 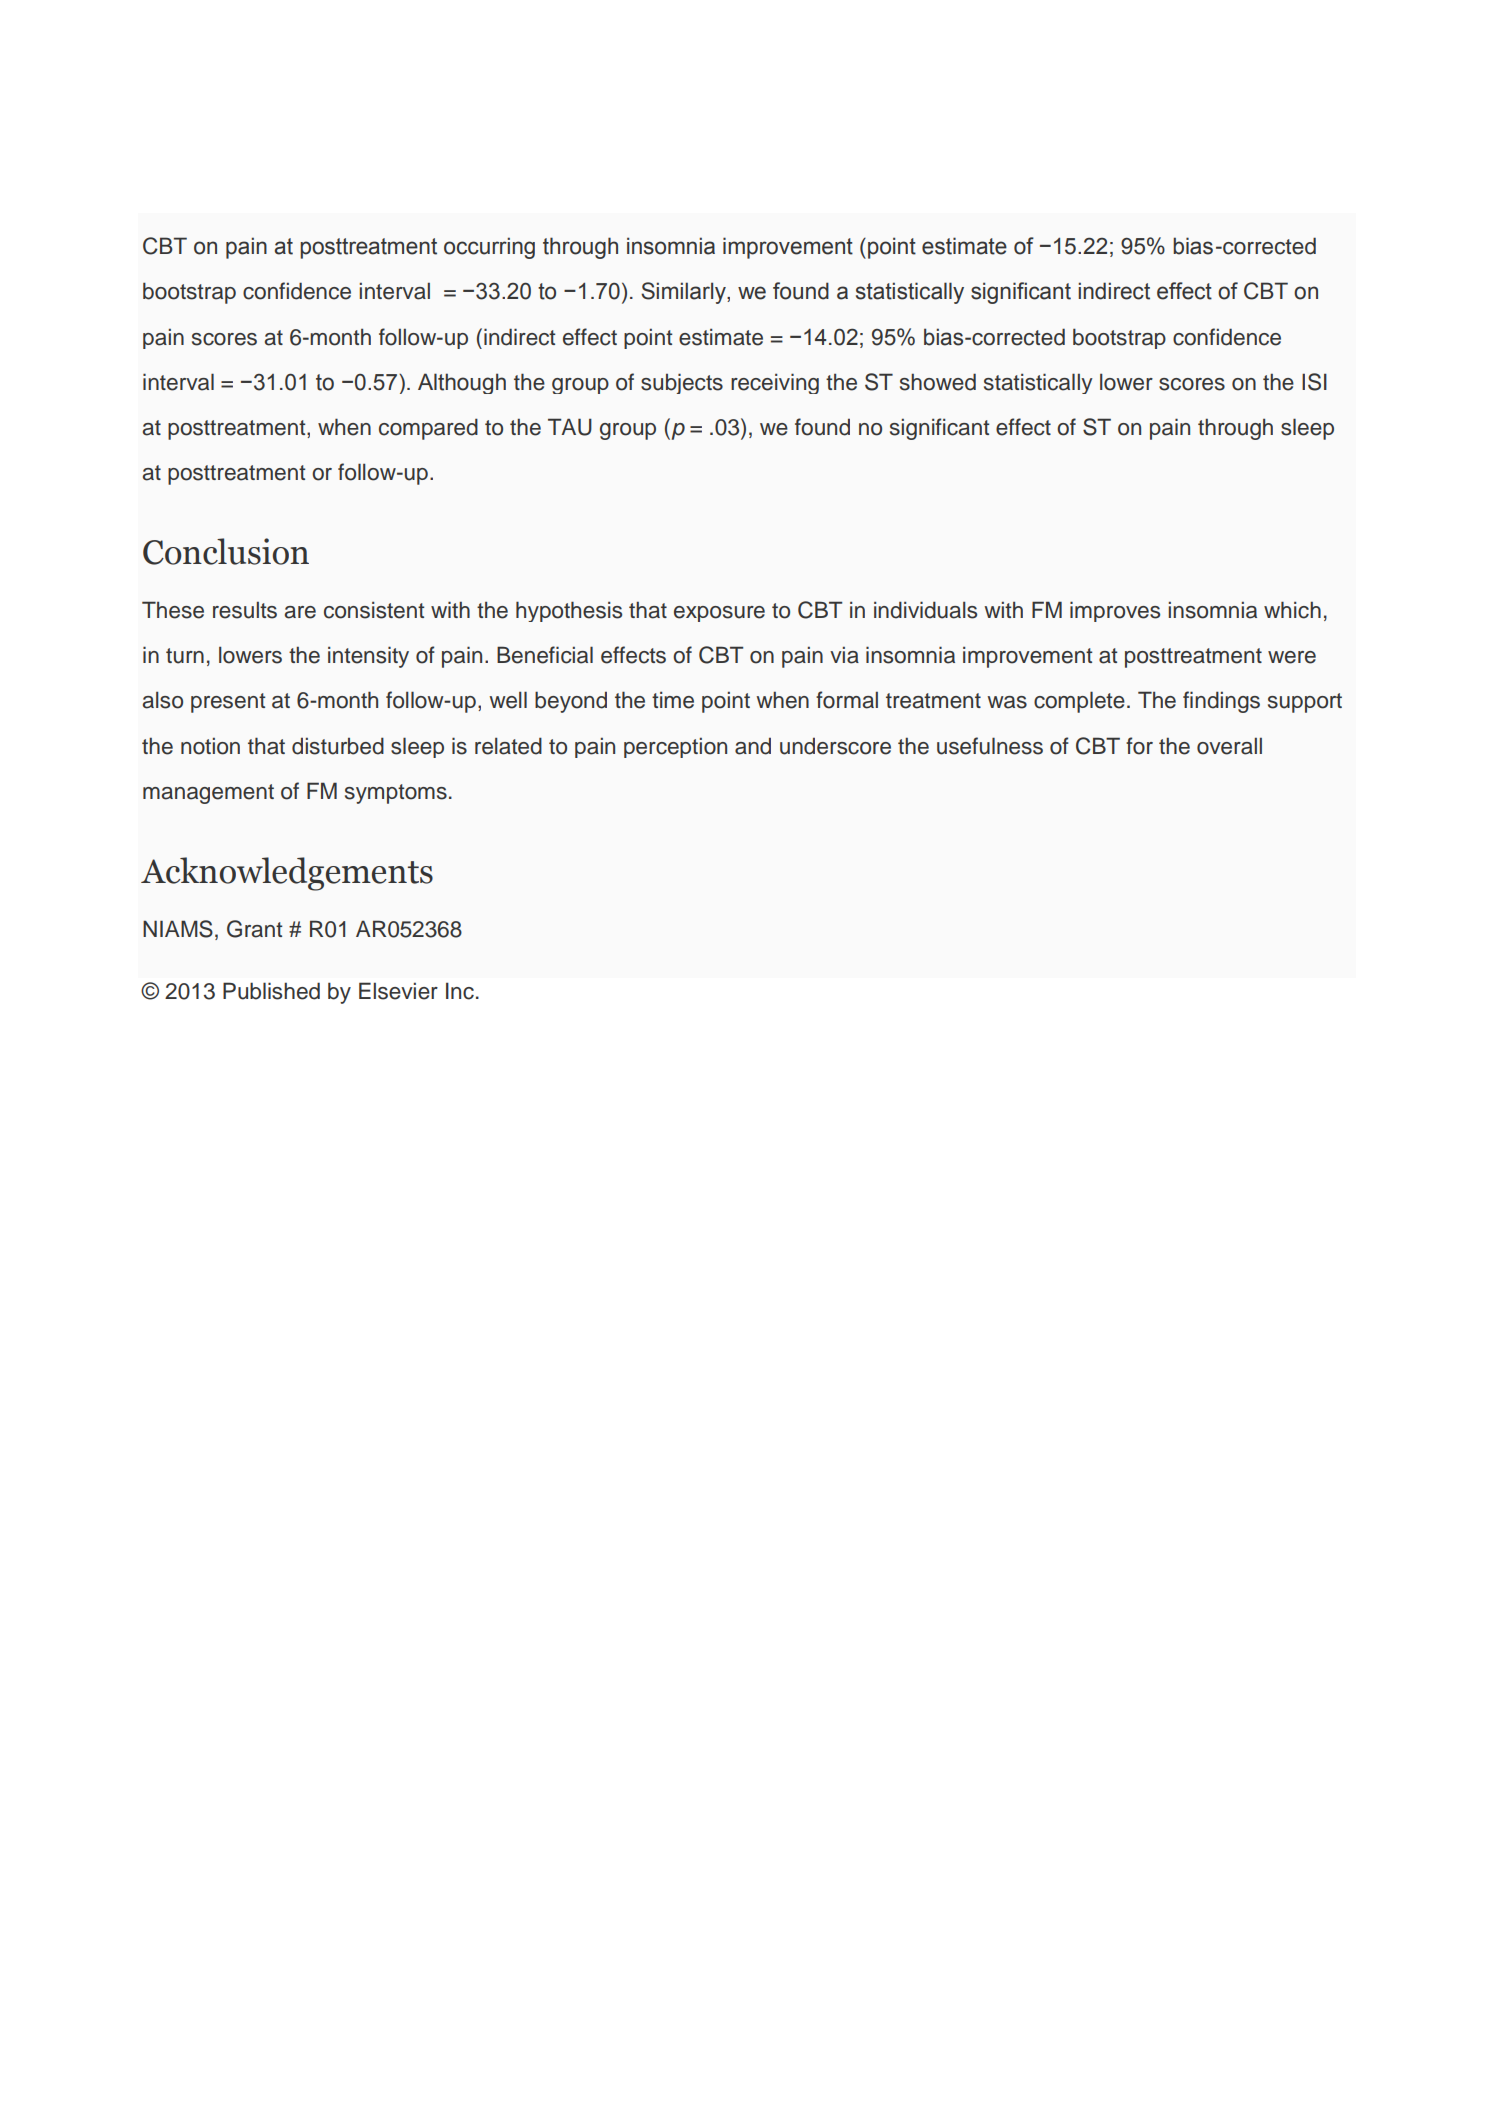 I want to click on ISI, so click(x=1314, y=382).
